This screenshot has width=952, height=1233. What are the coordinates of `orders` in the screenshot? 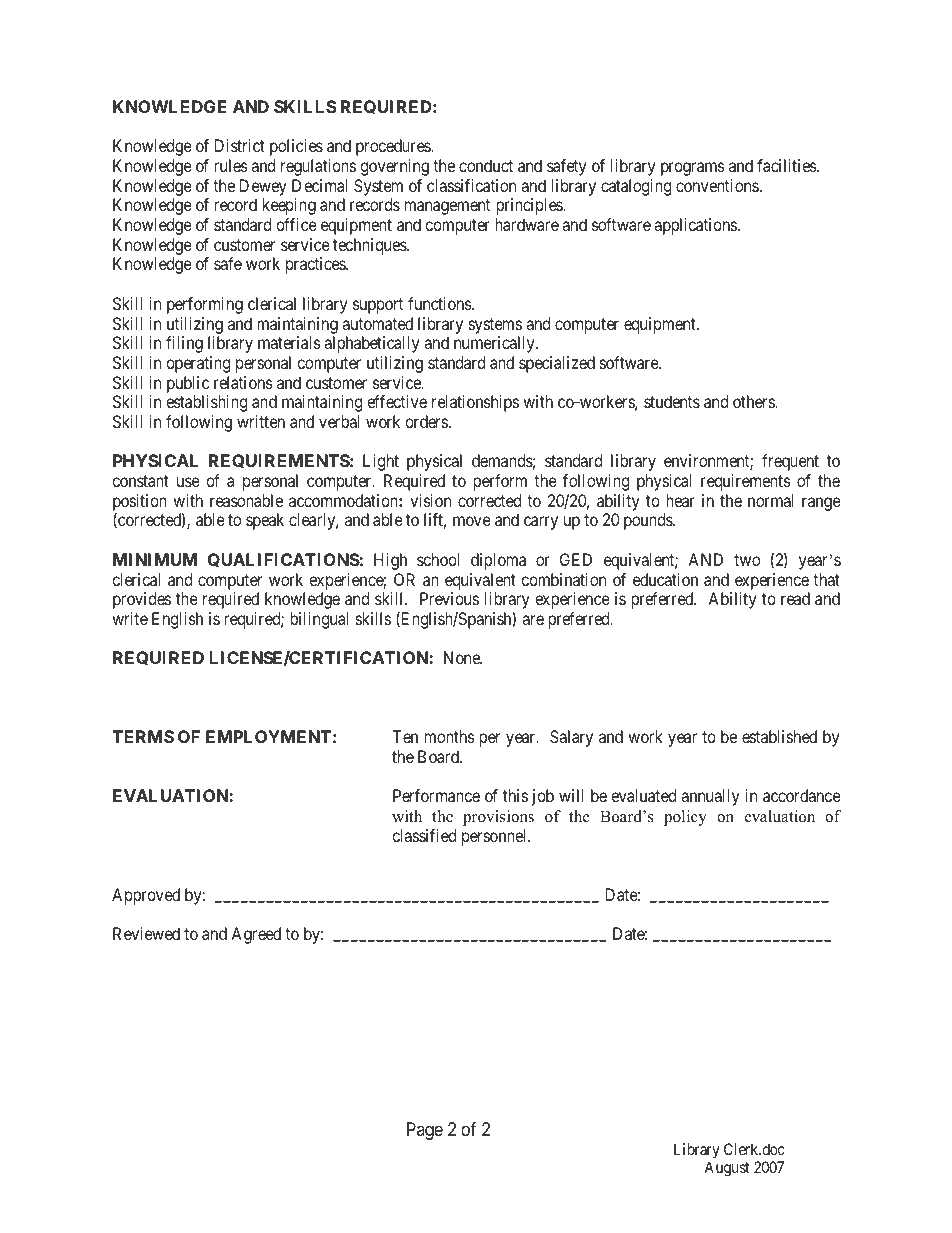 It's located at (426, 421).
